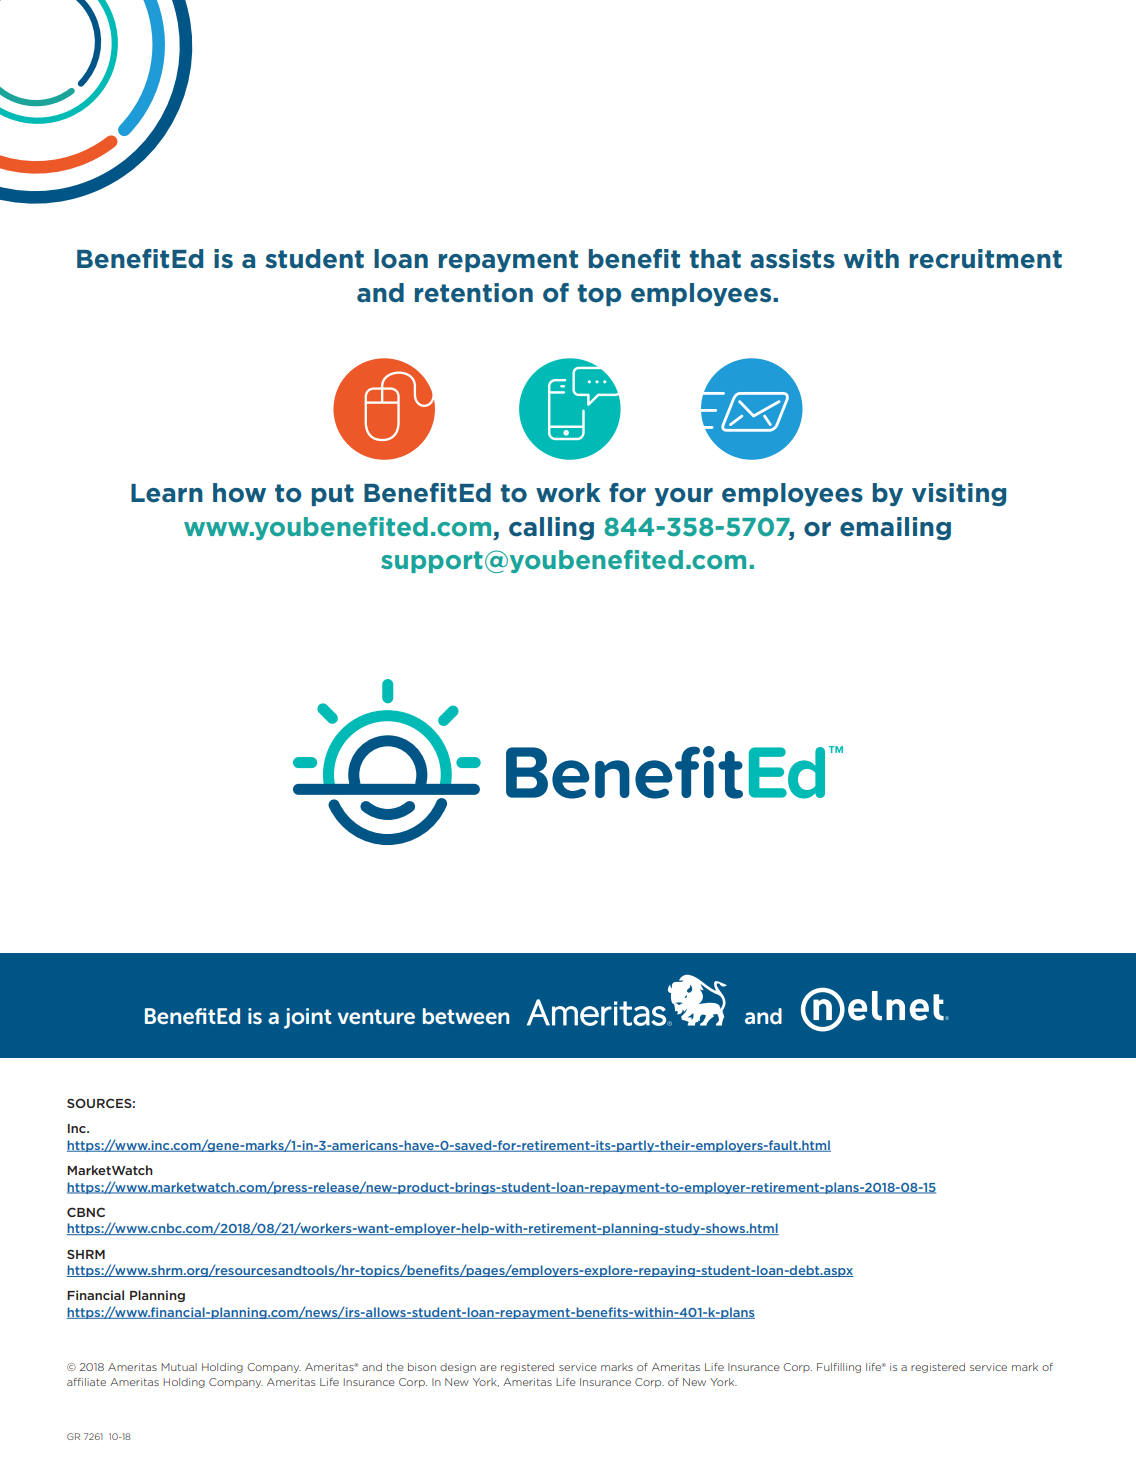 This screenshot has height=1470, width=1136. Describe the element at coordinates (551, 528) in the screenshot. I see `calling` at that location.
